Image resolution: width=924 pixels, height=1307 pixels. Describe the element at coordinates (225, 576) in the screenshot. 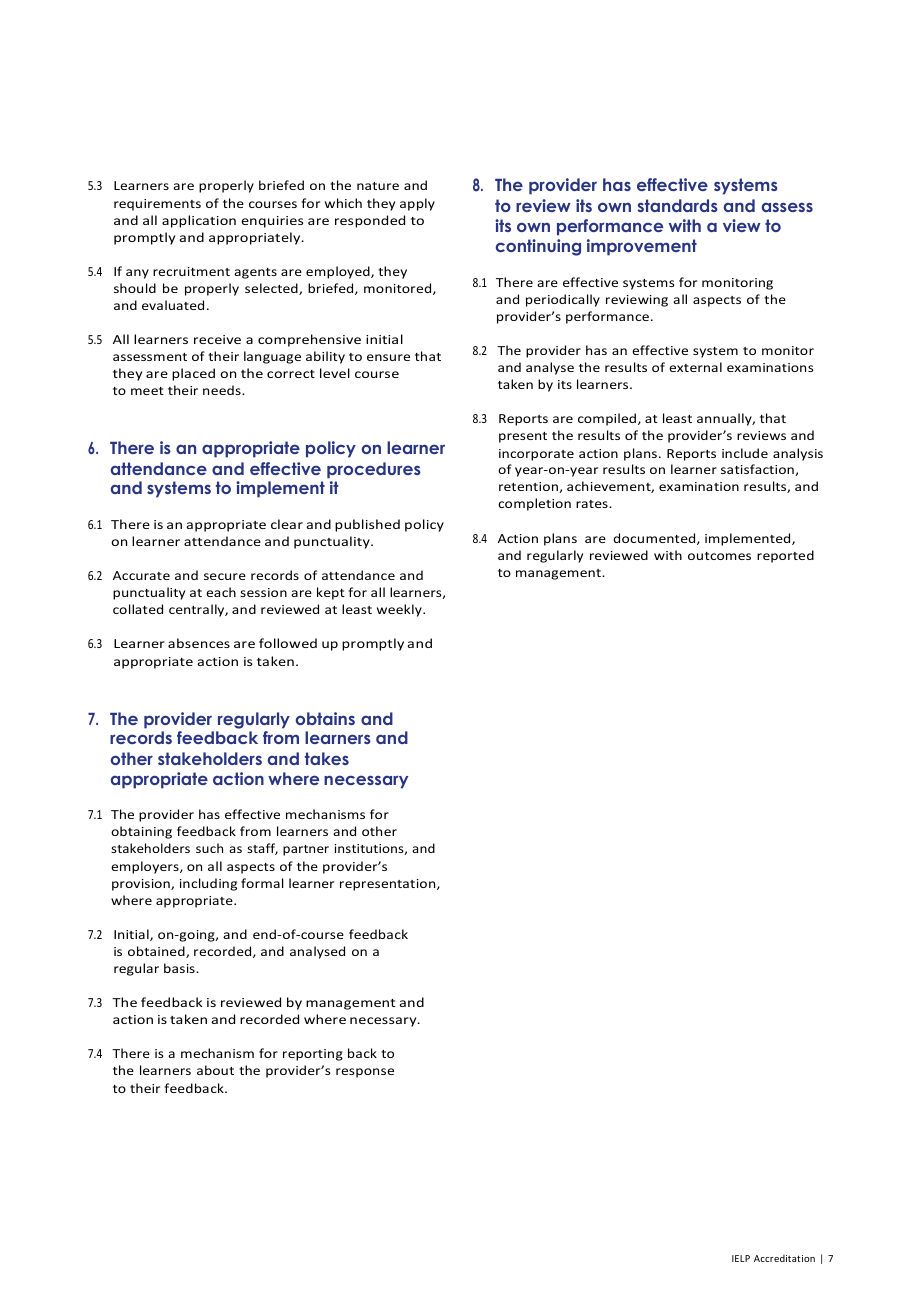

I see `secure` at that location.
